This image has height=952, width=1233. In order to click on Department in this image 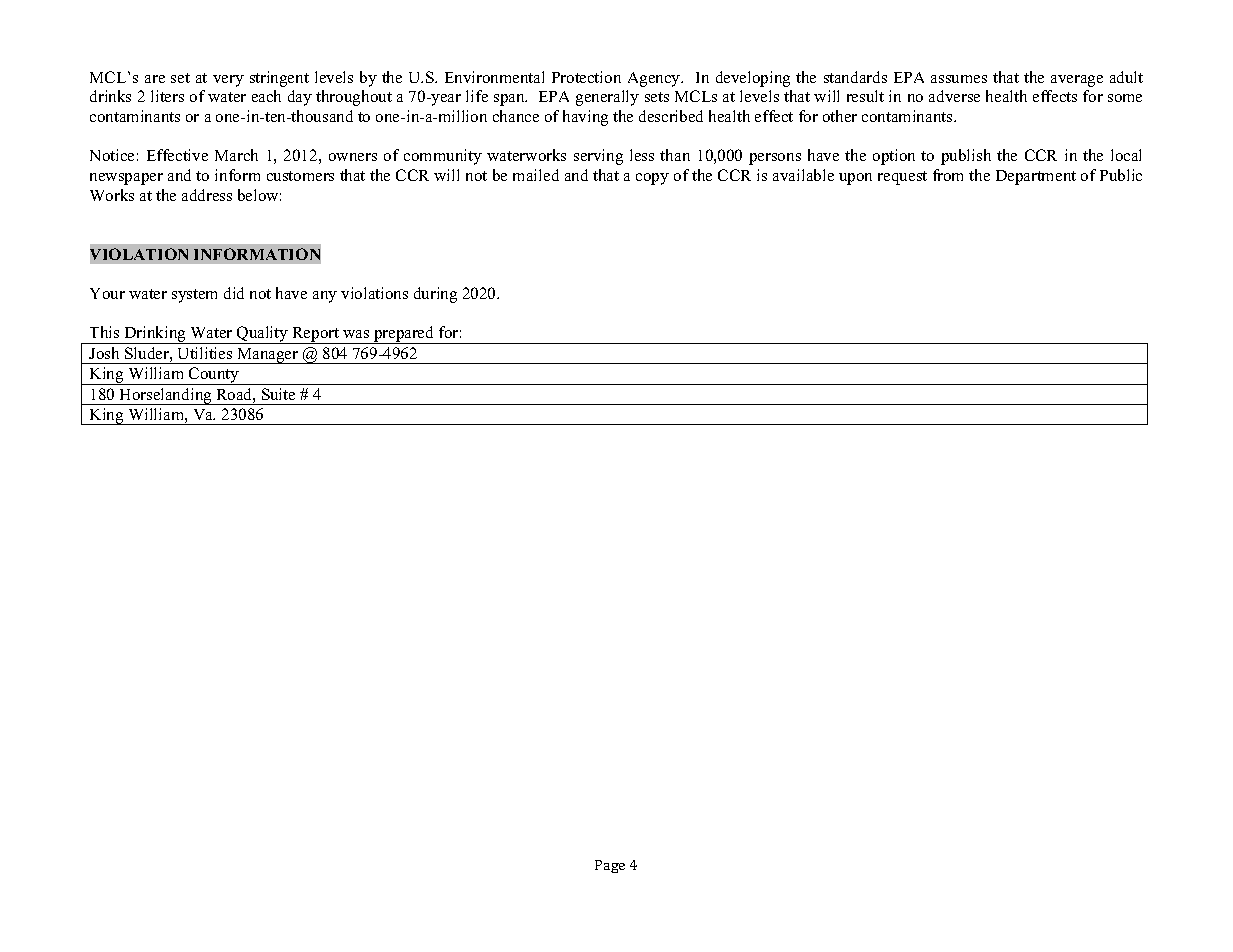, I will do `click(1036, 177)`.
